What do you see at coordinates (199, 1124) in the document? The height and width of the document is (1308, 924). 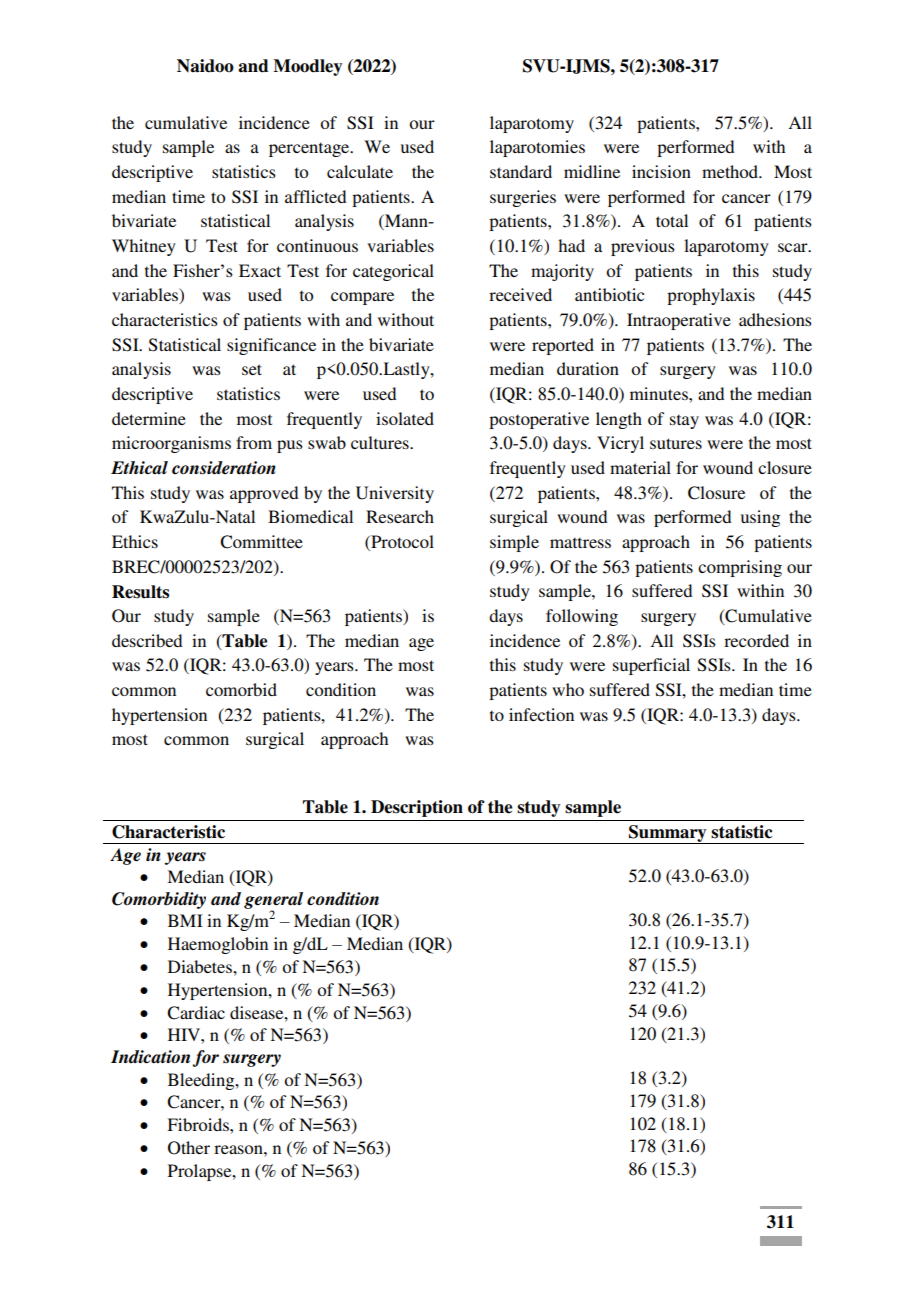 I see `Fibroids` at bounding box center [199, 1124].
